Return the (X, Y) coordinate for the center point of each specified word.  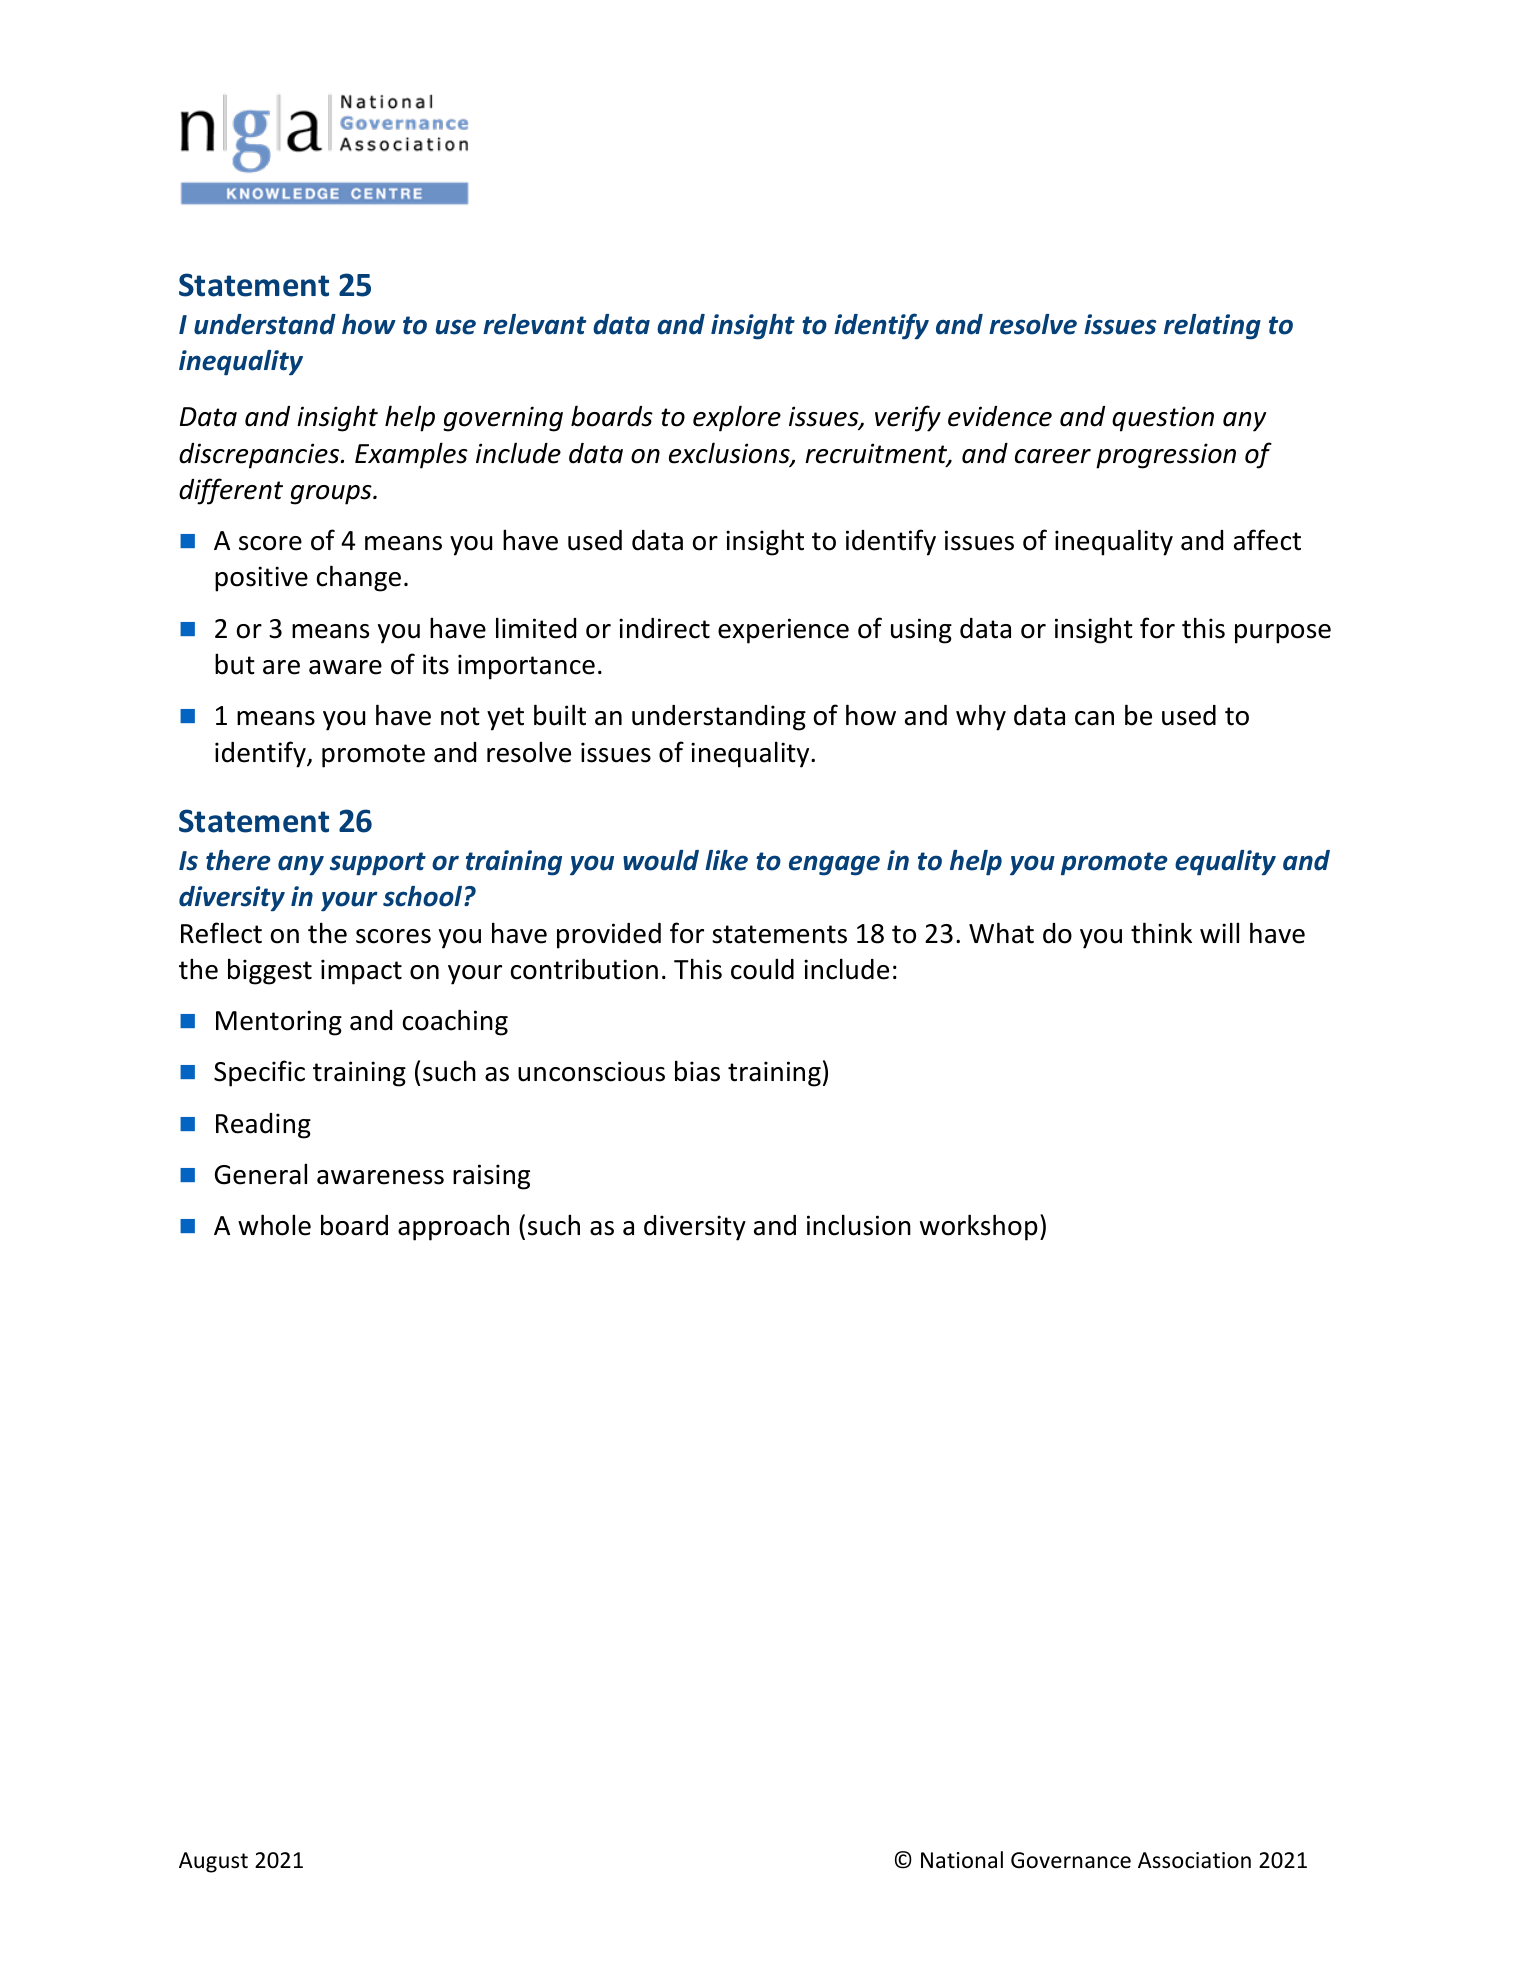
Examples (411, 455)
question (1163, 419)
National (962, 1860)
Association (1194, 1860)
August (213, 1862)
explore (737, 418)
